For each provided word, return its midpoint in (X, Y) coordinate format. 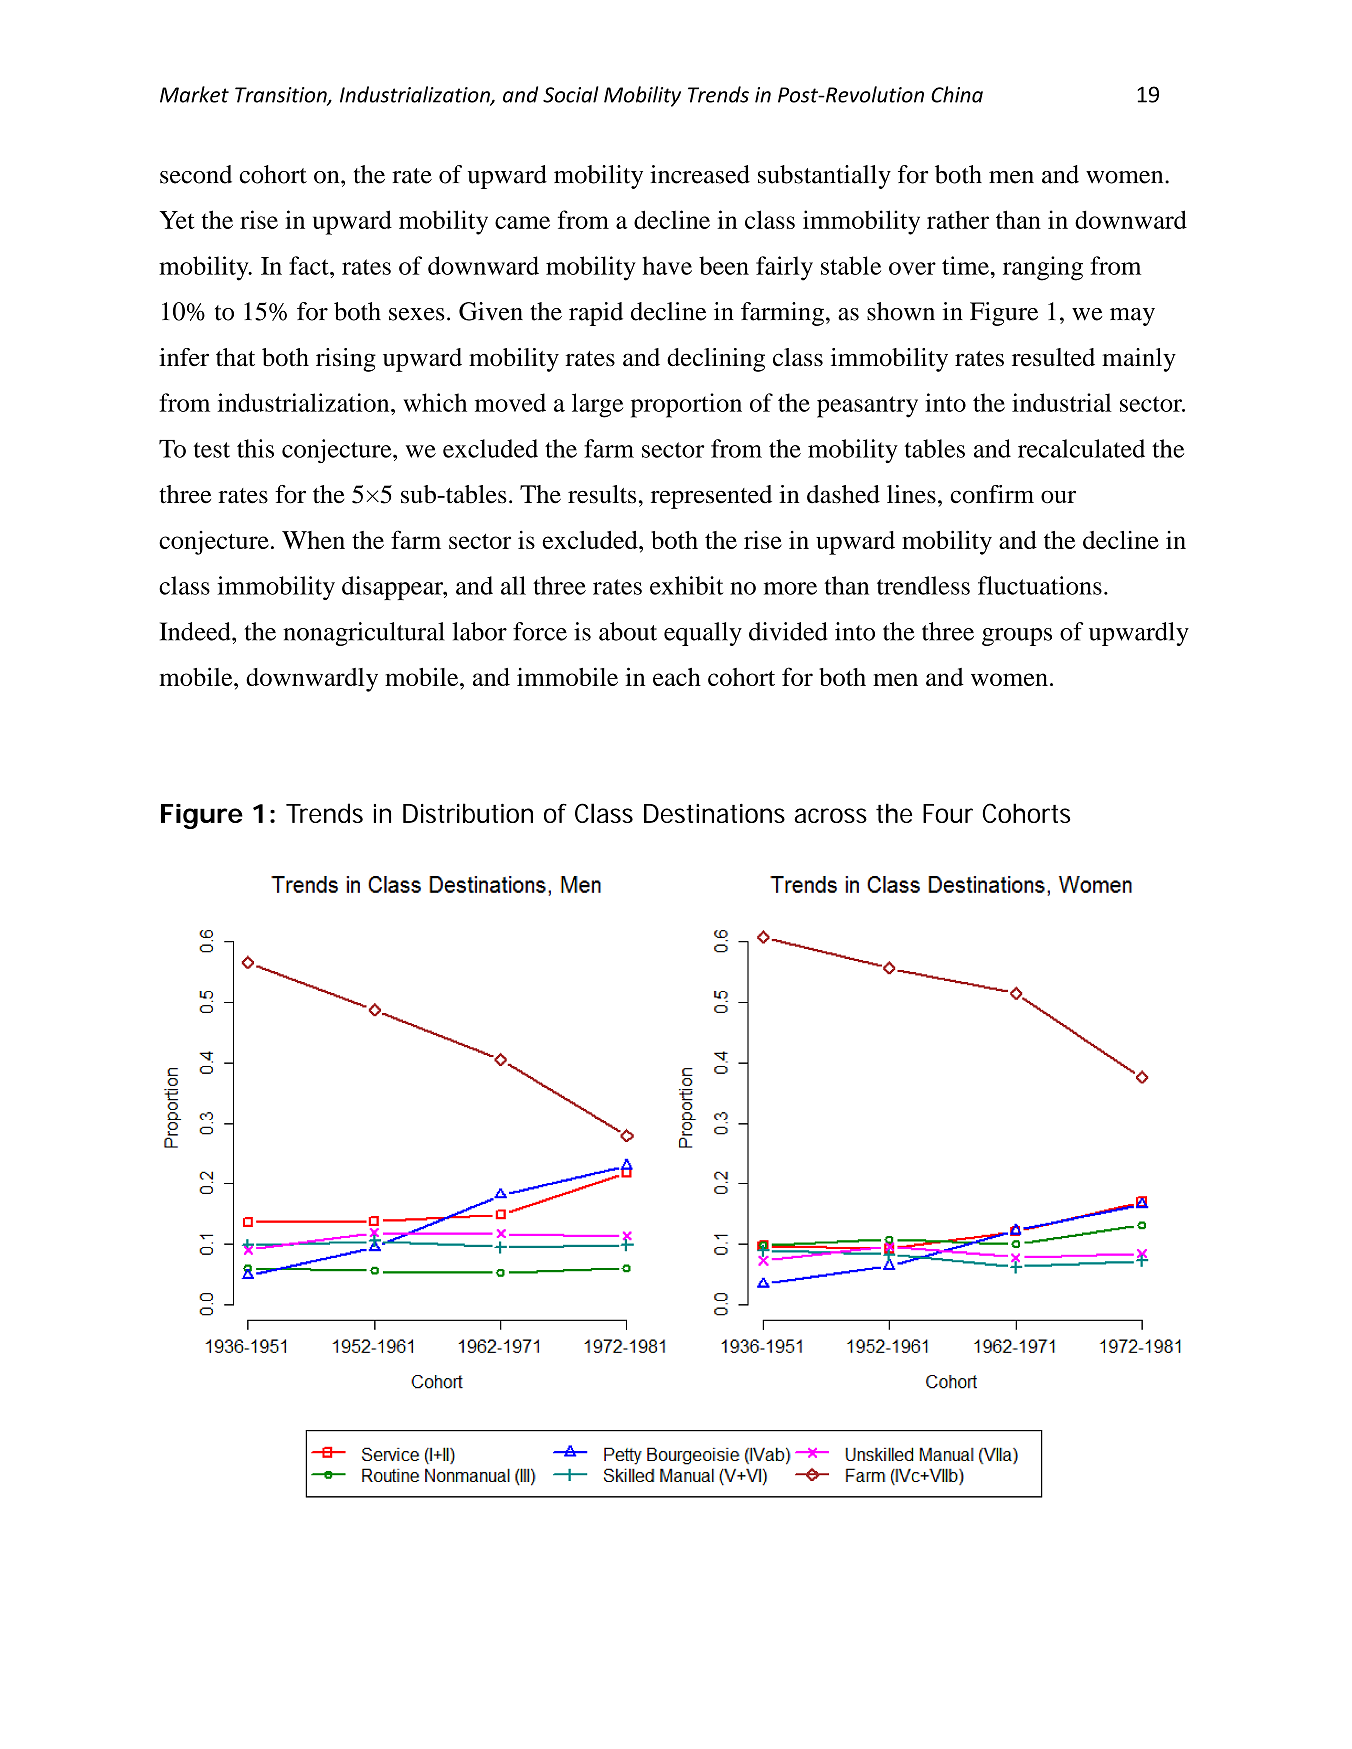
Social (571, 94)
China (957, 94)
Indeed (196, 631)
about (628, 631)
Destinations (714, 813)
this (255, 448)
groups (1017, 637)
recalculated (1081, 448)
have (667, 265)
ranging (1043, 268)
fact (310, 265)
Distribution (468, 813)
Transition (282, 96)
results (602, 494)
